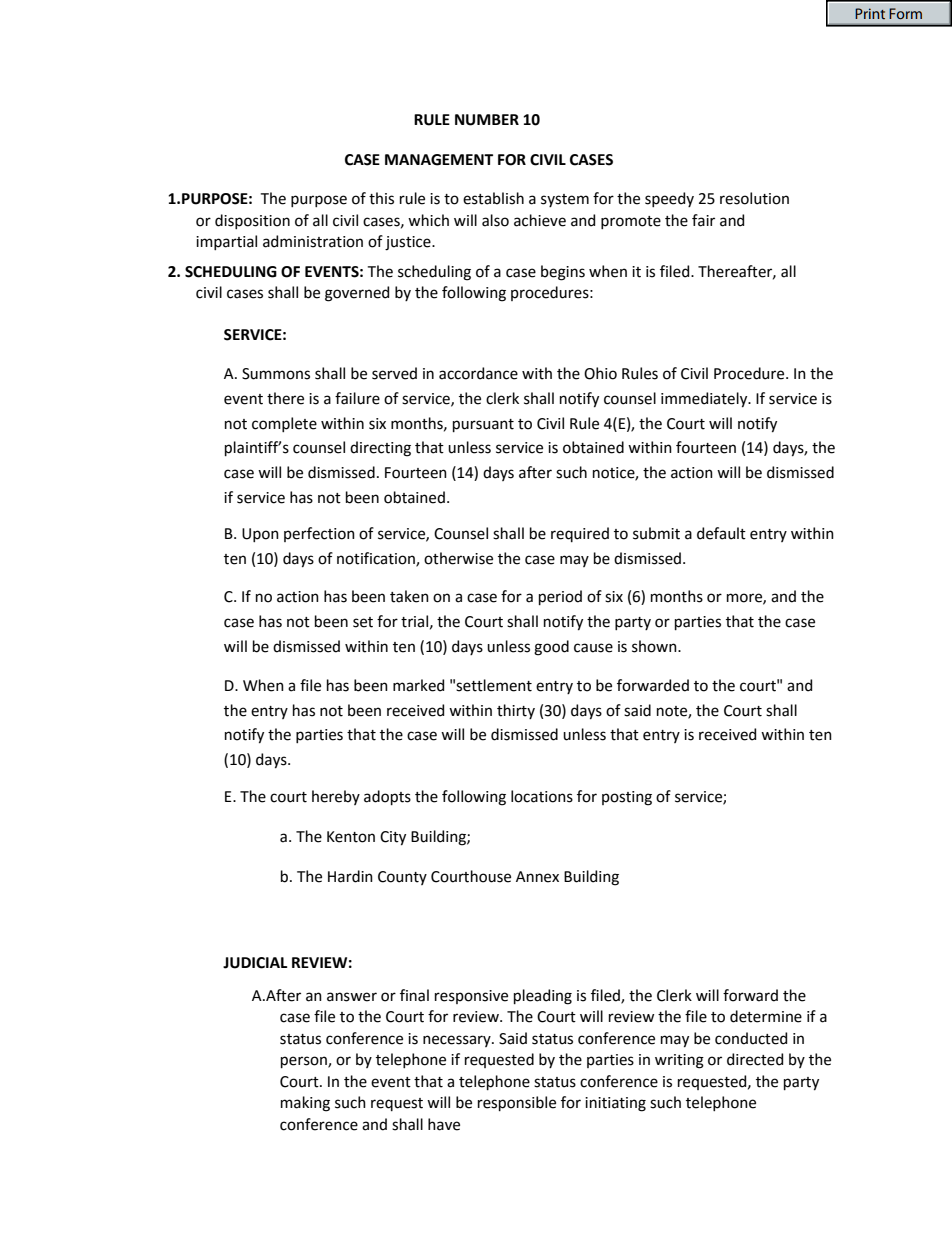 This screenshot has height=1233, width=952. Describe the element at coordinates (284, 424) in the screenshot. I see `complete` at that location.
